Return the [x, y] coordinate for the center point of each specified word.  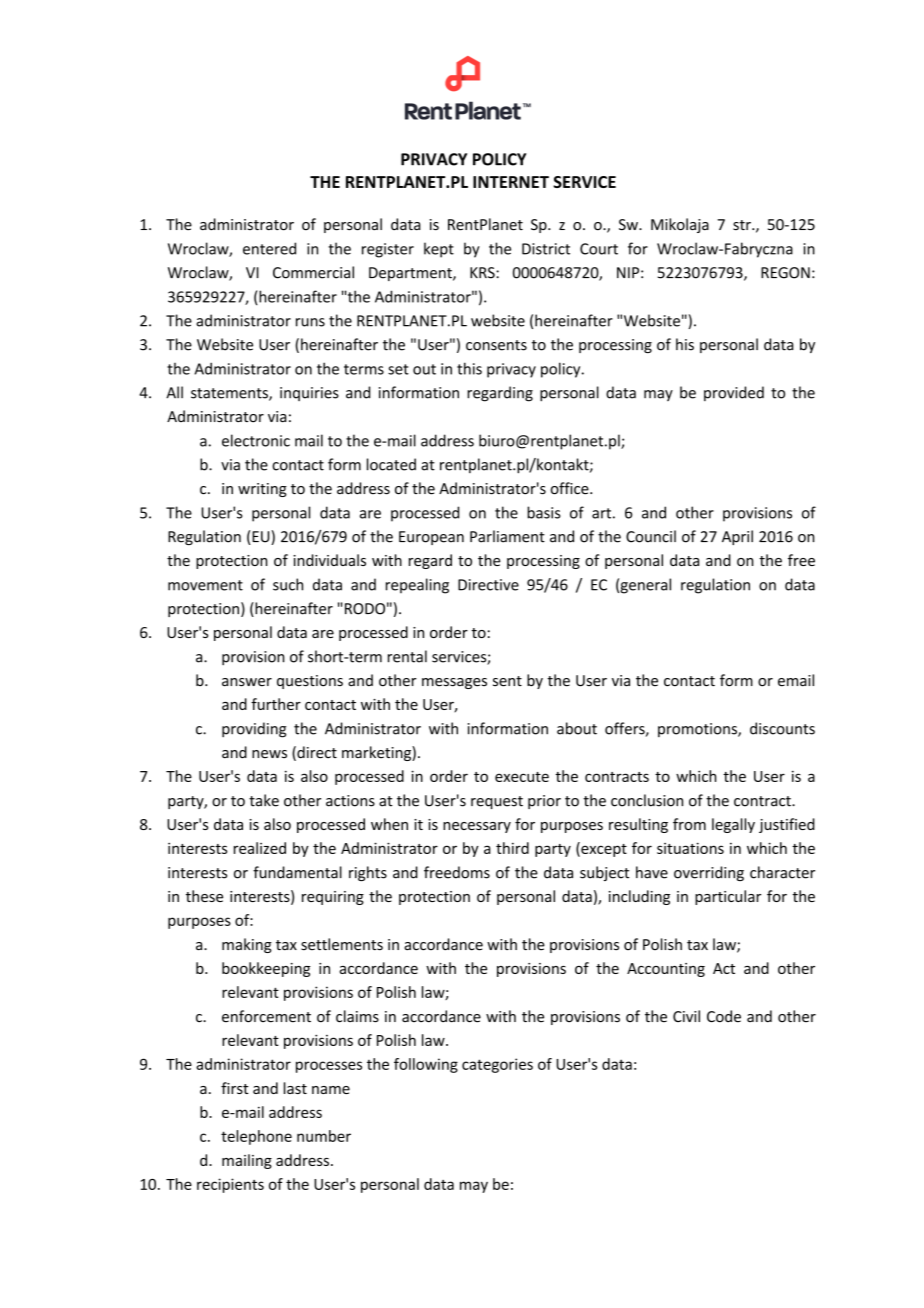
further [276, 704]
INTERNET [511, 182]
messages [454, 683]
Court [599, 249]
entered [269, 248]
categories [497, 1065]
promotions [698, 730]
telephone [256, 1137]
